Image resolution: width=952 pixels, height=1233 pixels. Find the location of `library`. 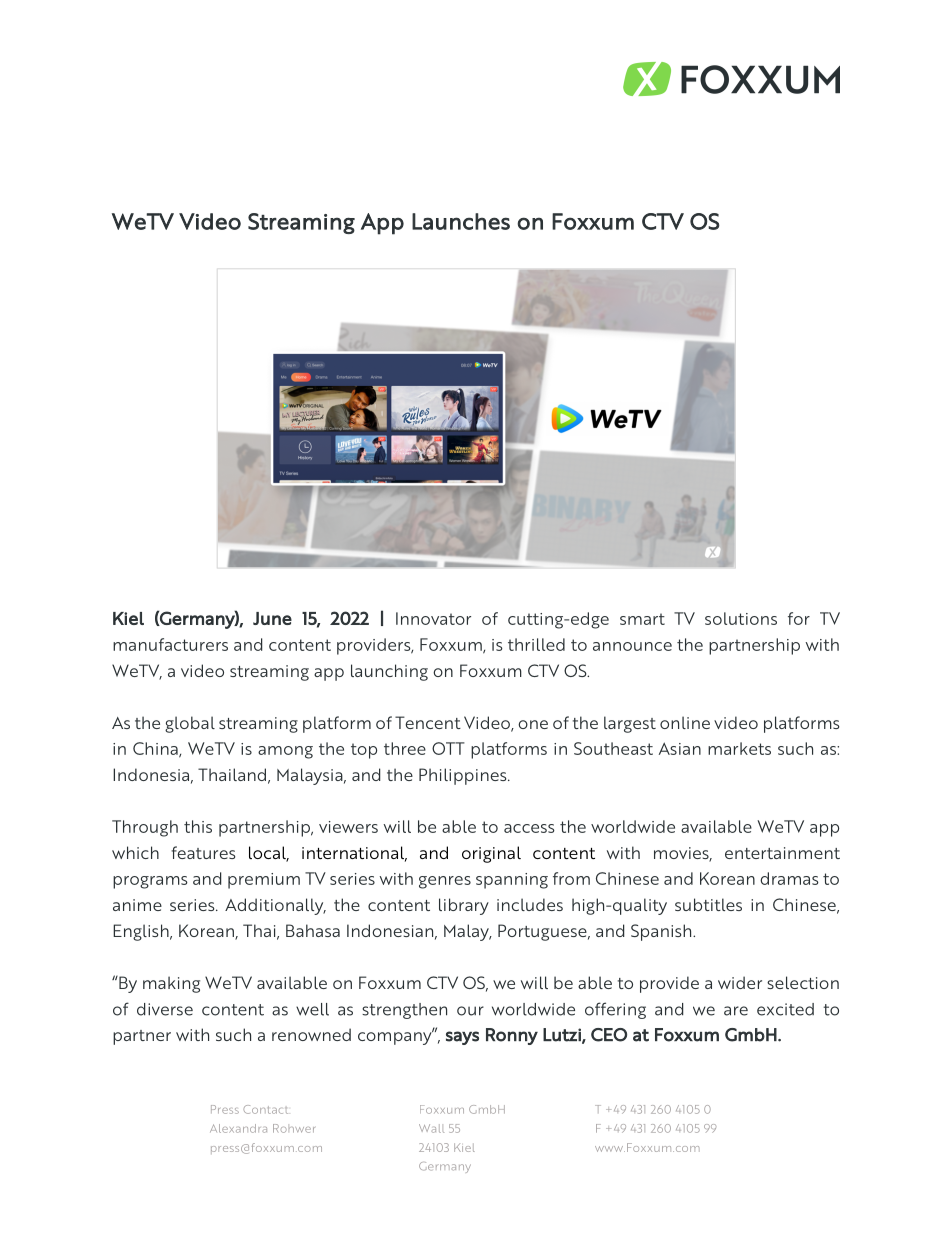

library is located at coordinates (464, 906).
